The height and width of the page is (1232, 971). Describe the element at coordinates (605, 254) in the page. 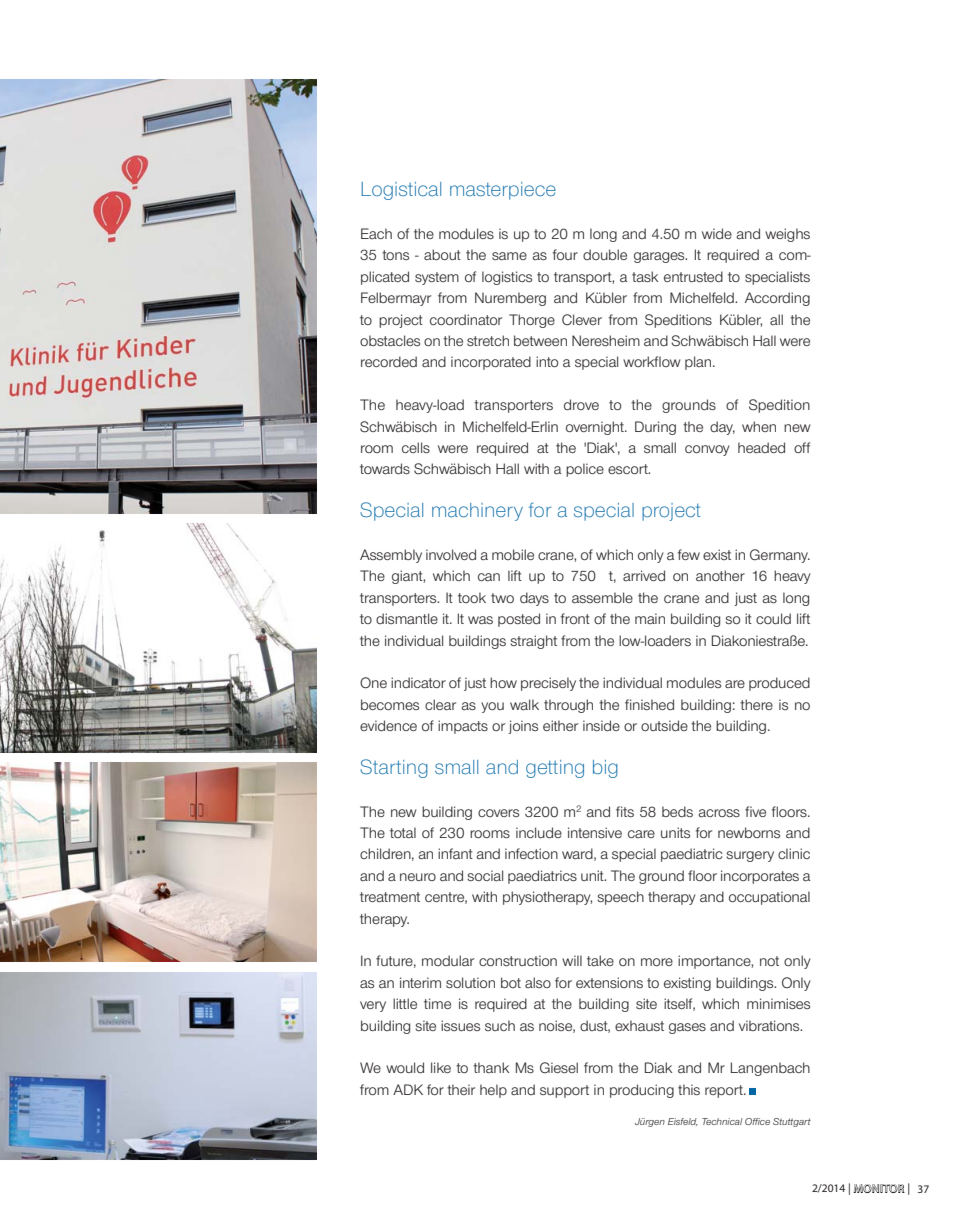

I see `double` at that location.
